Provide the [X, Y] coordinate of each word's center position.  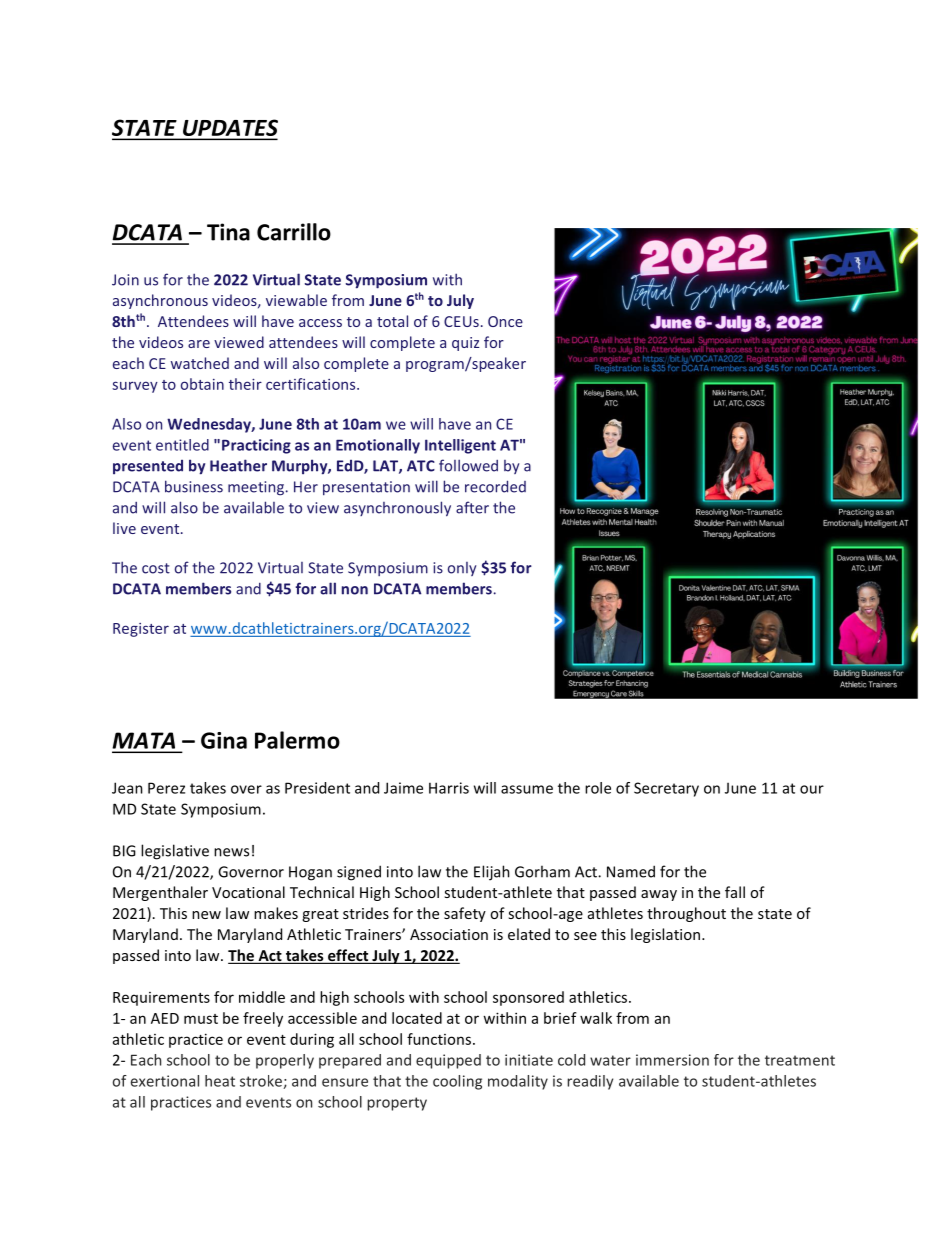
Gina [224, 740]
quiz [466, 344]
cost [156, 568]
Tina [228, 232]
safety [465, 914]
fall [735, 892]
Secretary [666, 789]
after [472, 507]
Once [505, 321]
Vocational [248, 892]
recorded [495, 486]
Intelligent [460, 446]
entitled [182, 445]
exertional [165, 1081]
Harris [449, 788]
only [462, 569]
